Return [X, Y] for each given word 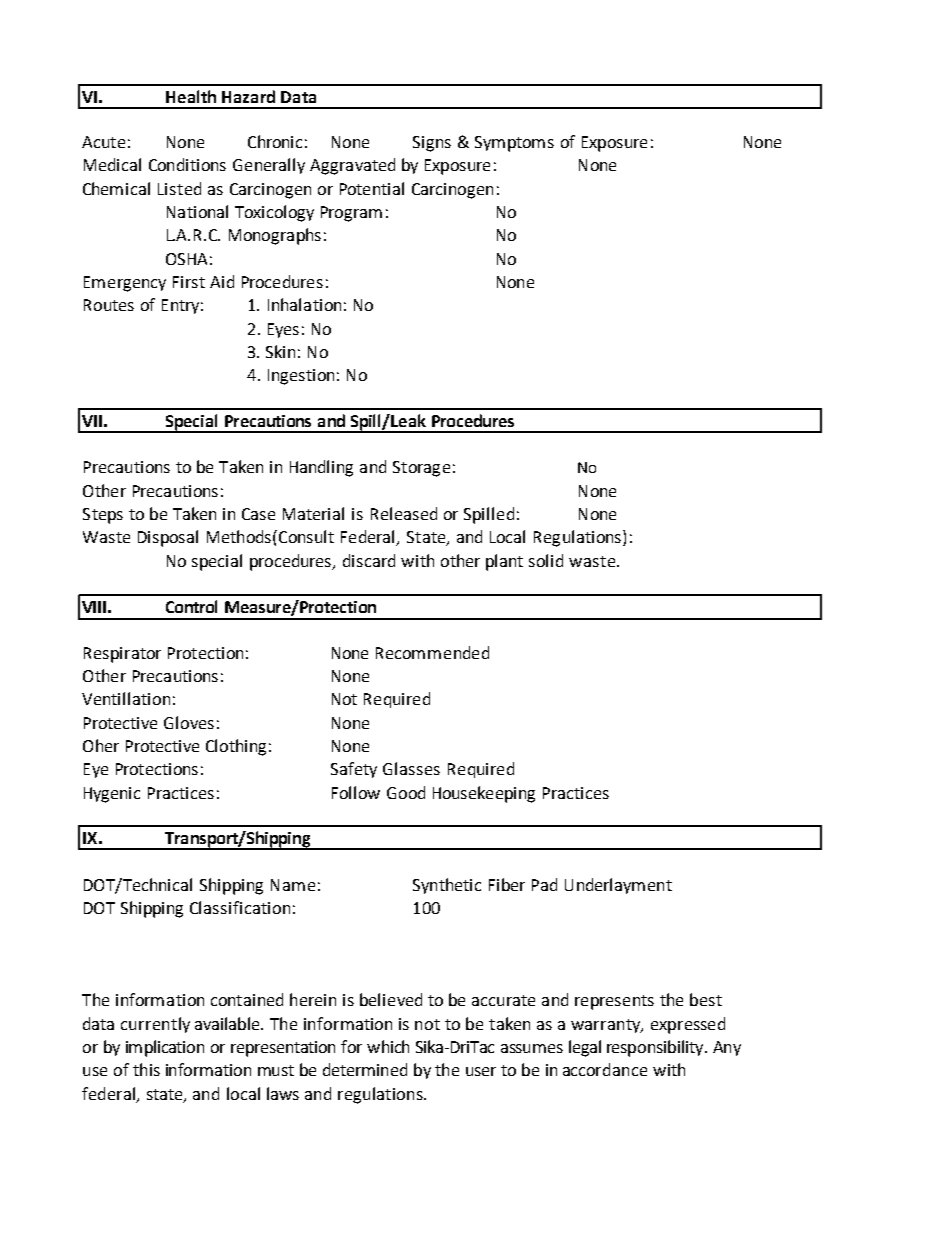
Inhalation [304, 304]
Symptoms [514, 144]
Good [406, 792]
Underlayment [618, 886]
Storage [421, 469]
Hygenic [112, 795]
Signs [432, 144]
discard [369, 560]
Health [191, 96]
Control [191, 606]
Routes [109, 305]
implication [165, 1048]
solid [546, 560]
